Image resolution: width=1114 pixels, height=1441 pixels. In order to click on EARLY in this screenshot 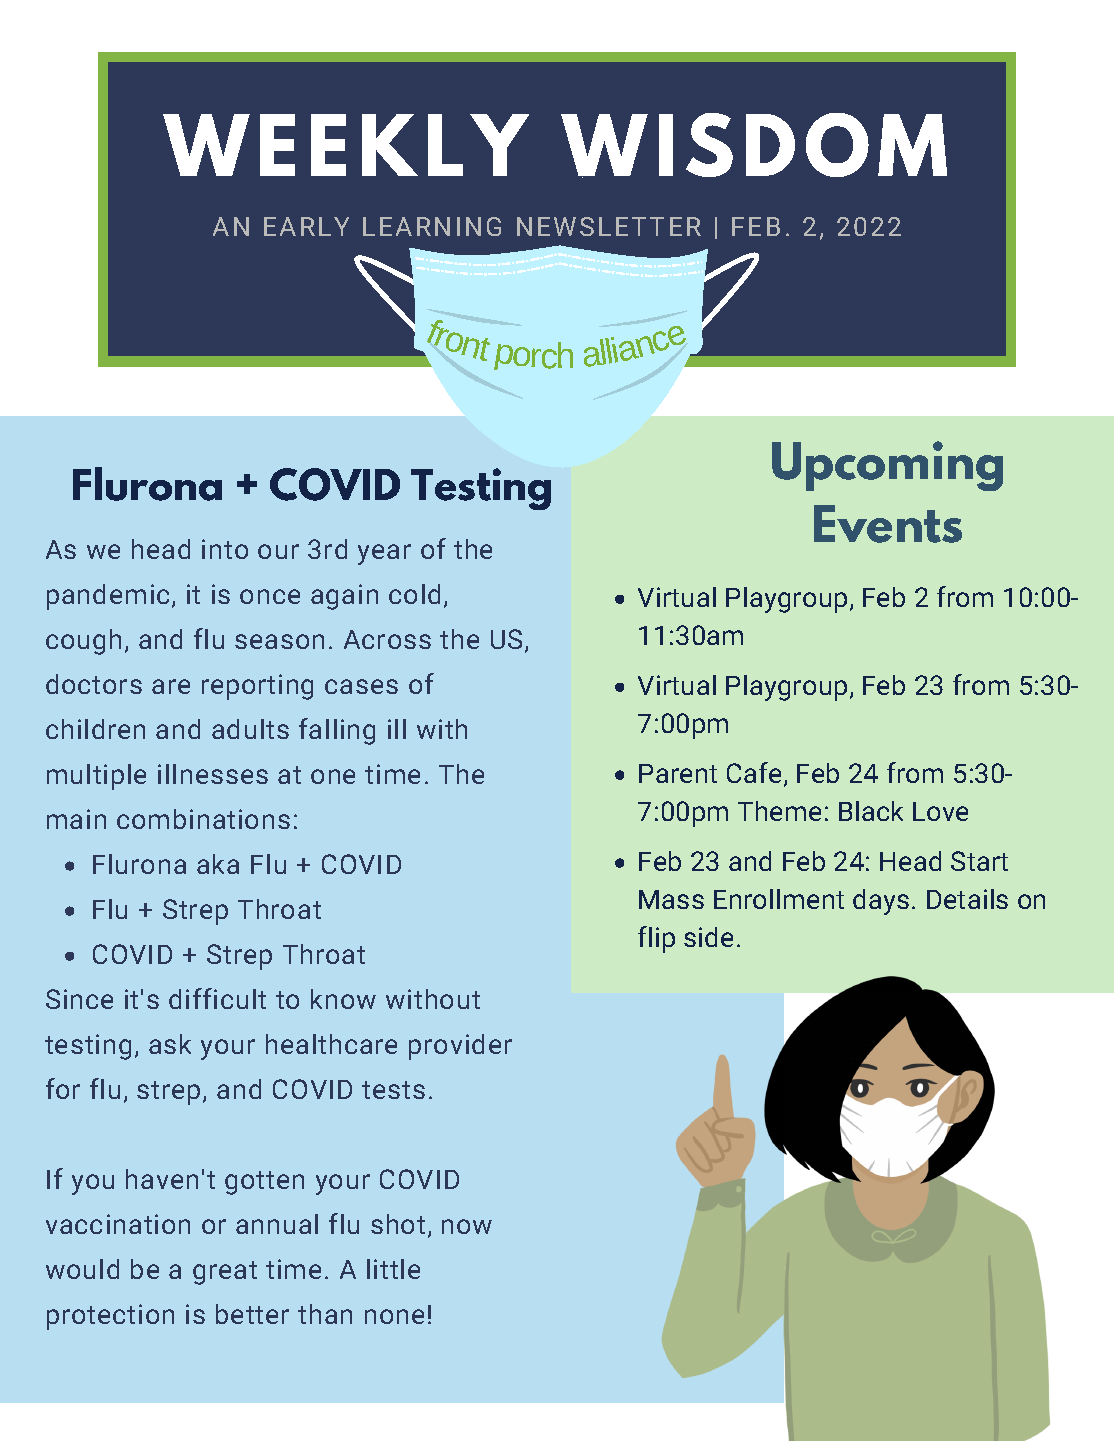, I will do `click(306, 226)`.
